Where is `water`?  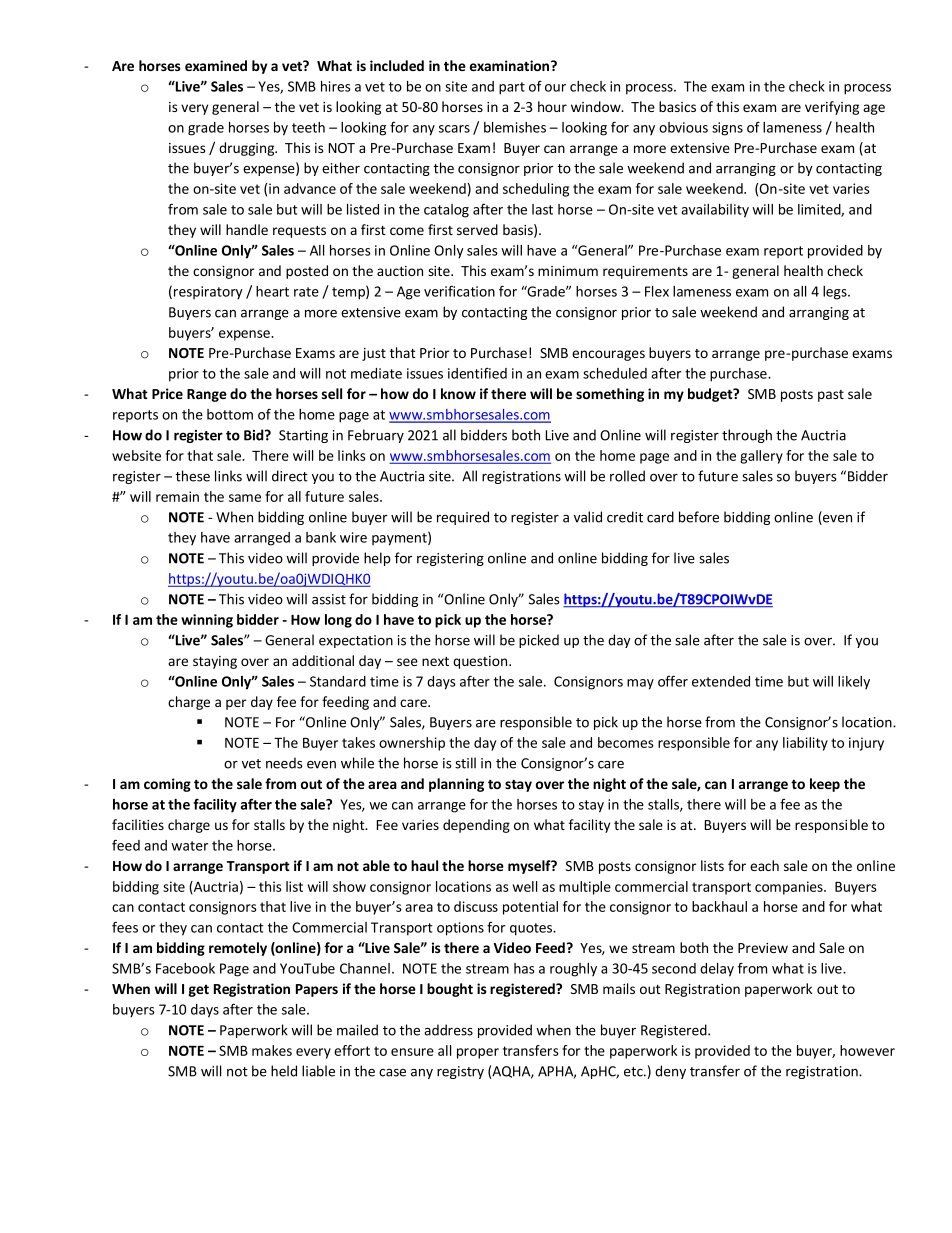 water is located at coordinates (189, 846).
